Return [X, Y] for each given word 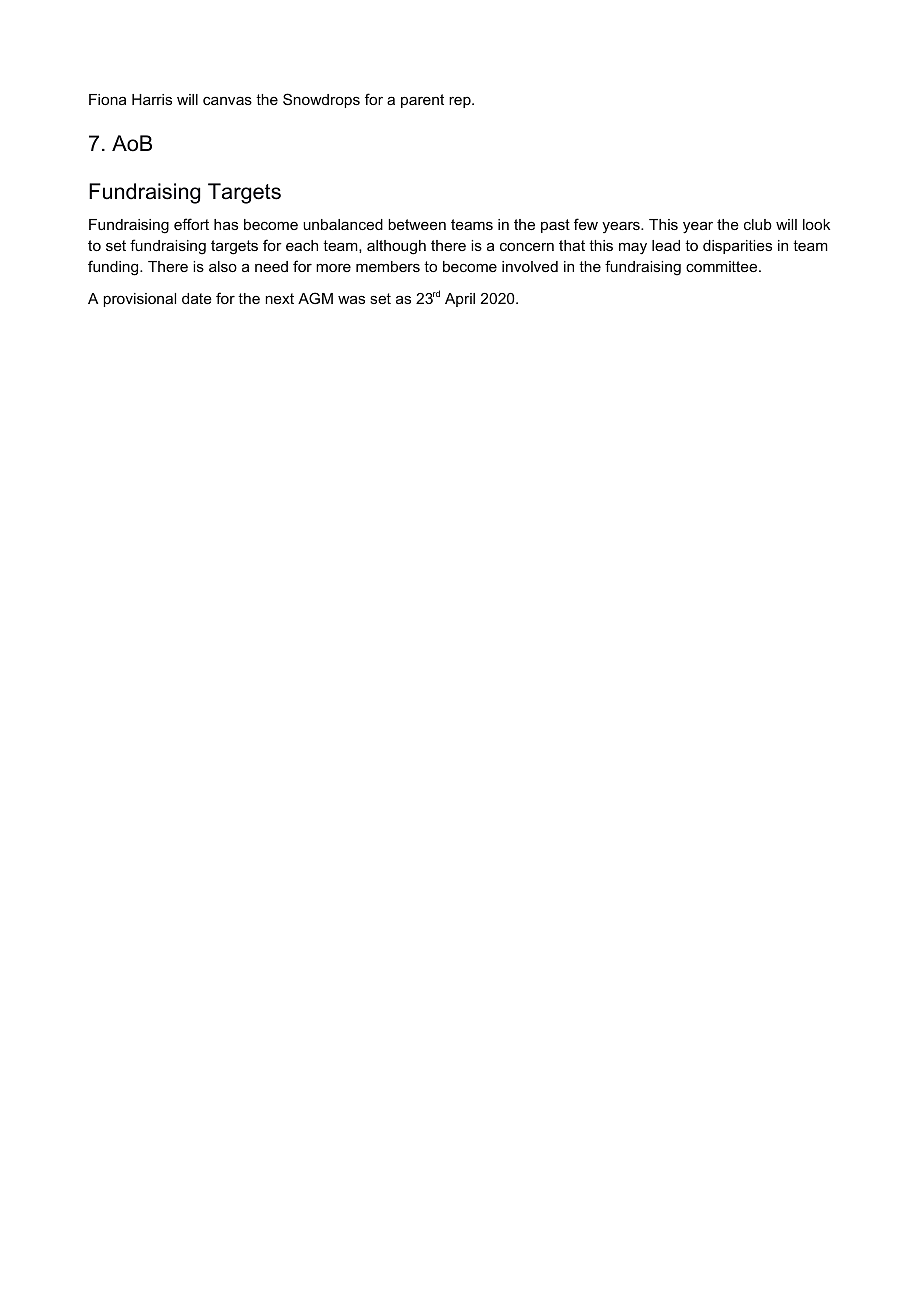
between [417, 224]
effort [191, 224]
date [197, 298]
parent [422, 101]
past [555, 226]
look [816, 224]
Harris [152, 99]
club [758, 224]
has [226, 224]
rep [461, 102]
